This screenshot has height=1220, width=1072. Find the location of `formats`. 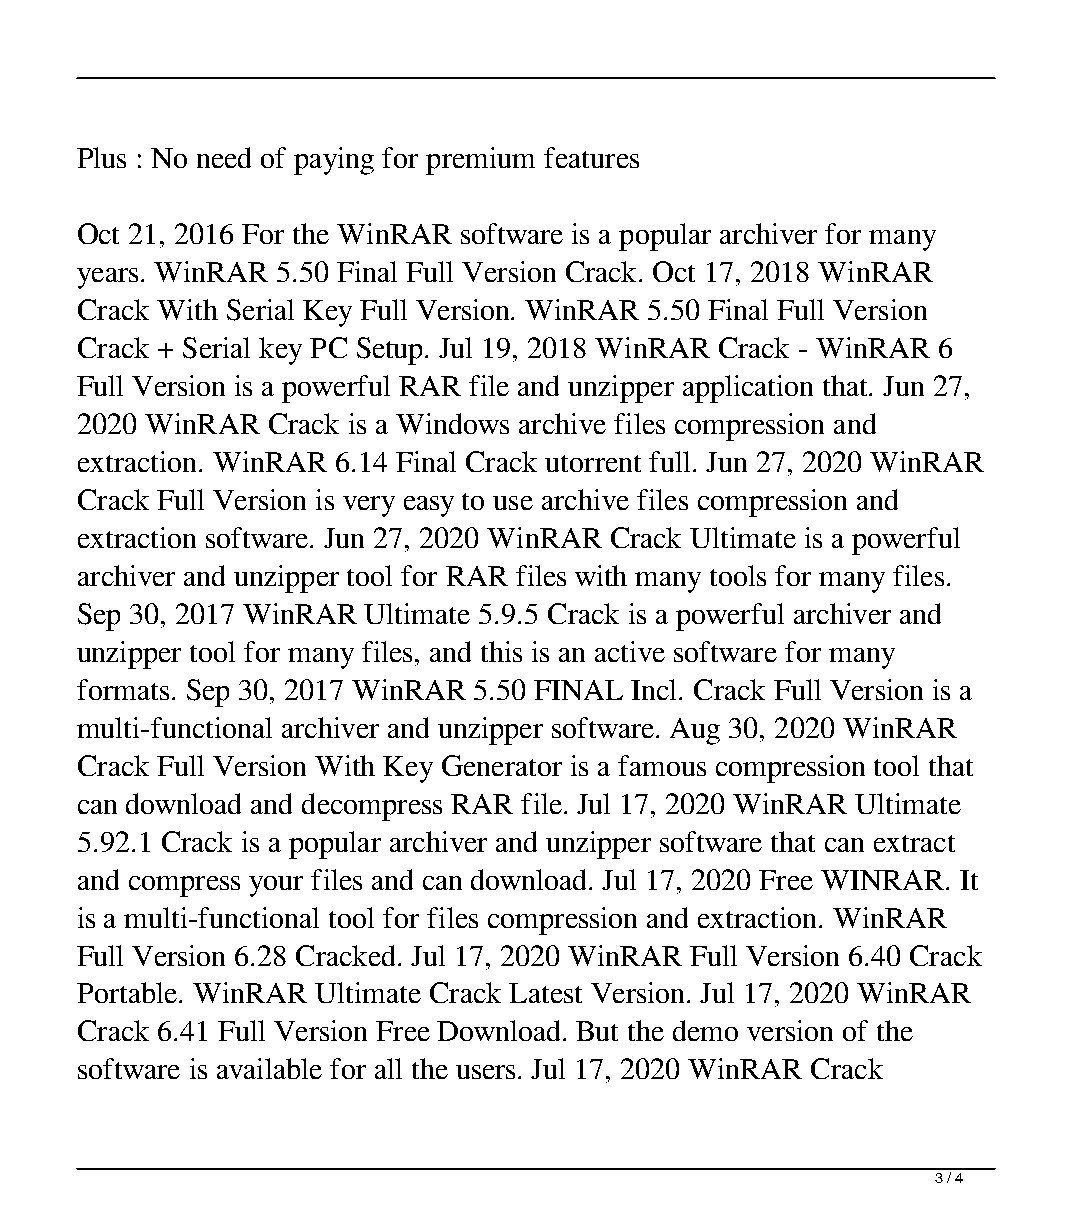

formats is located at coordinates (123, 689).
